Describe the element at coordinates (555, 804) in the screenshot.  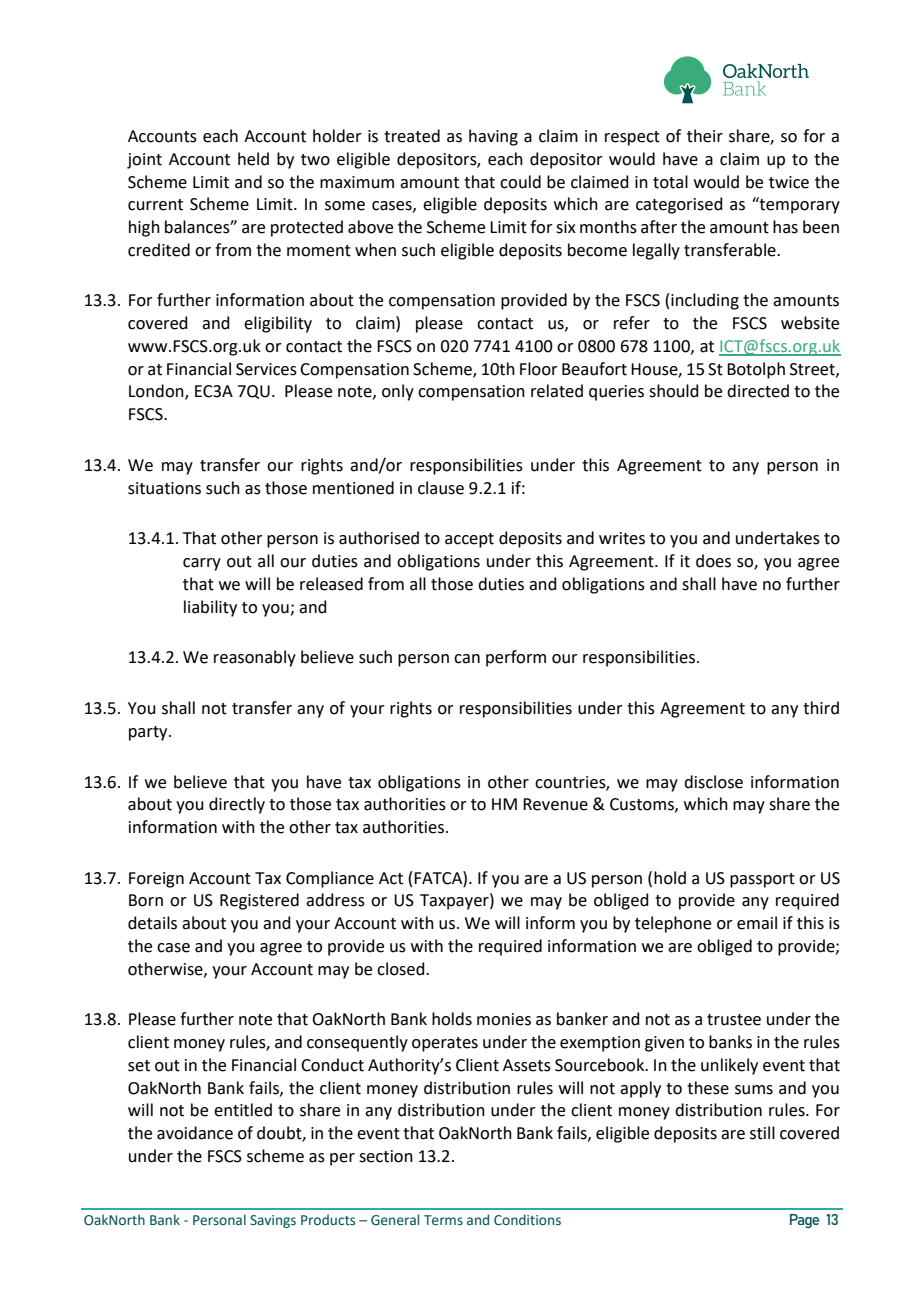
I see `Revenue` at that location.
